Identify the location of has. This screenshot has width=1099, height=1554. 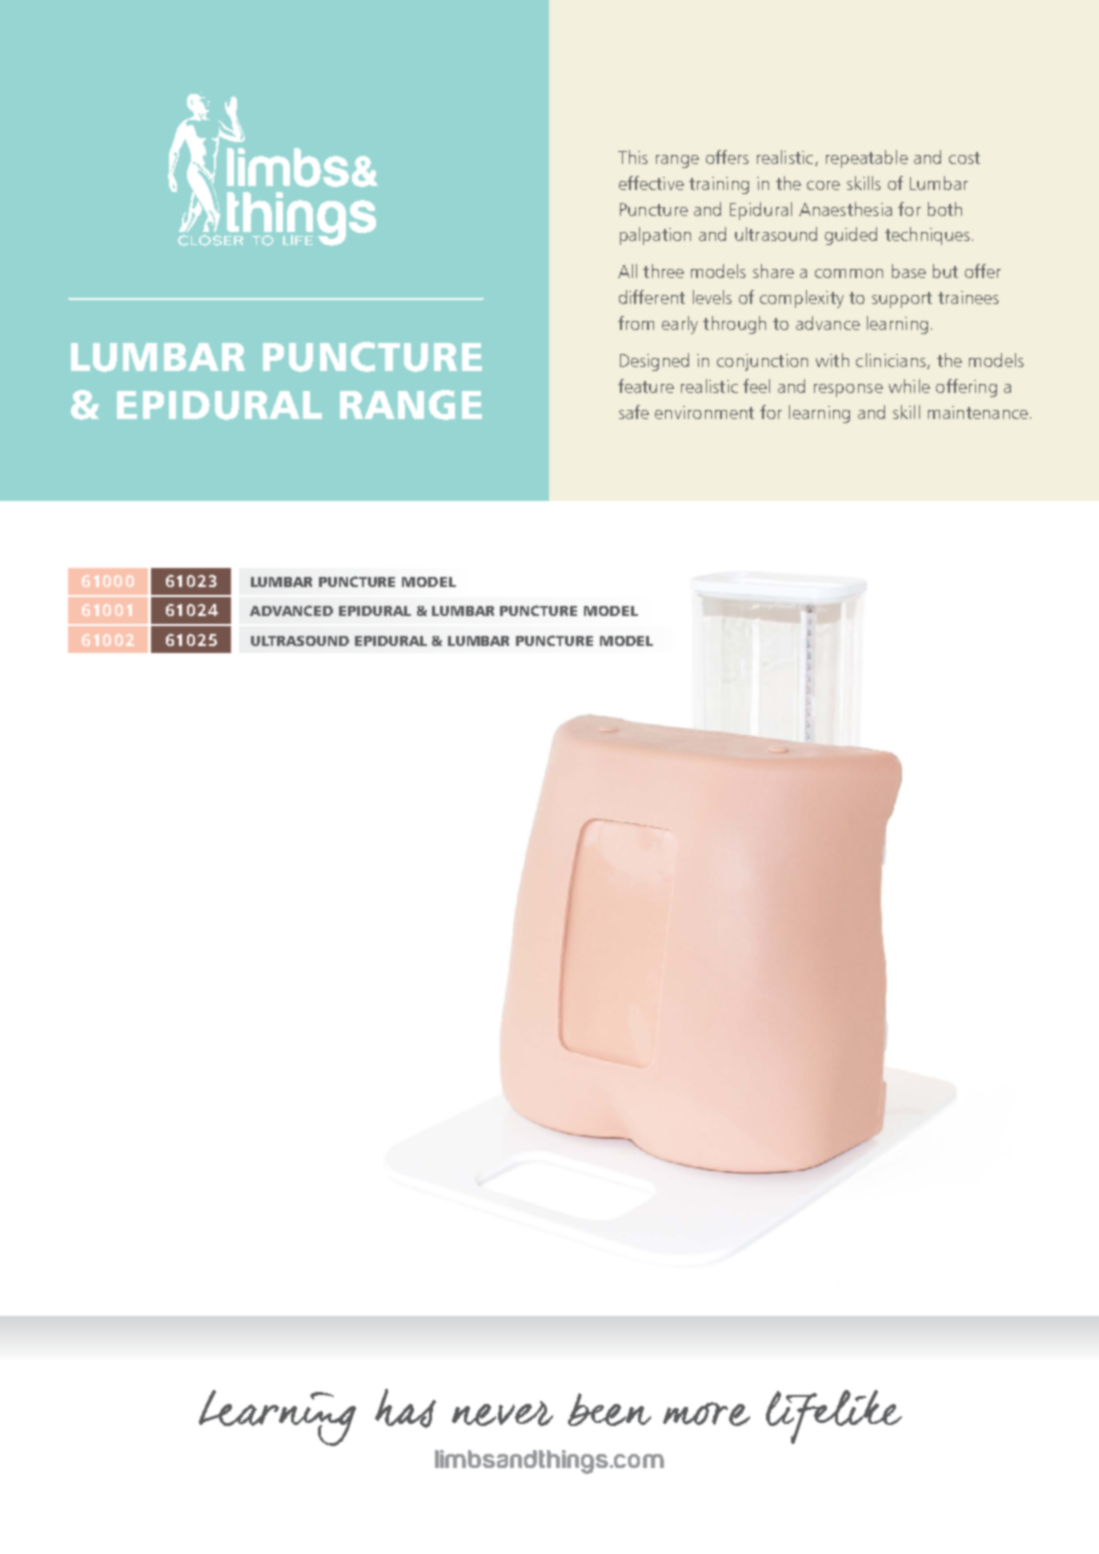
(405, 1408).
